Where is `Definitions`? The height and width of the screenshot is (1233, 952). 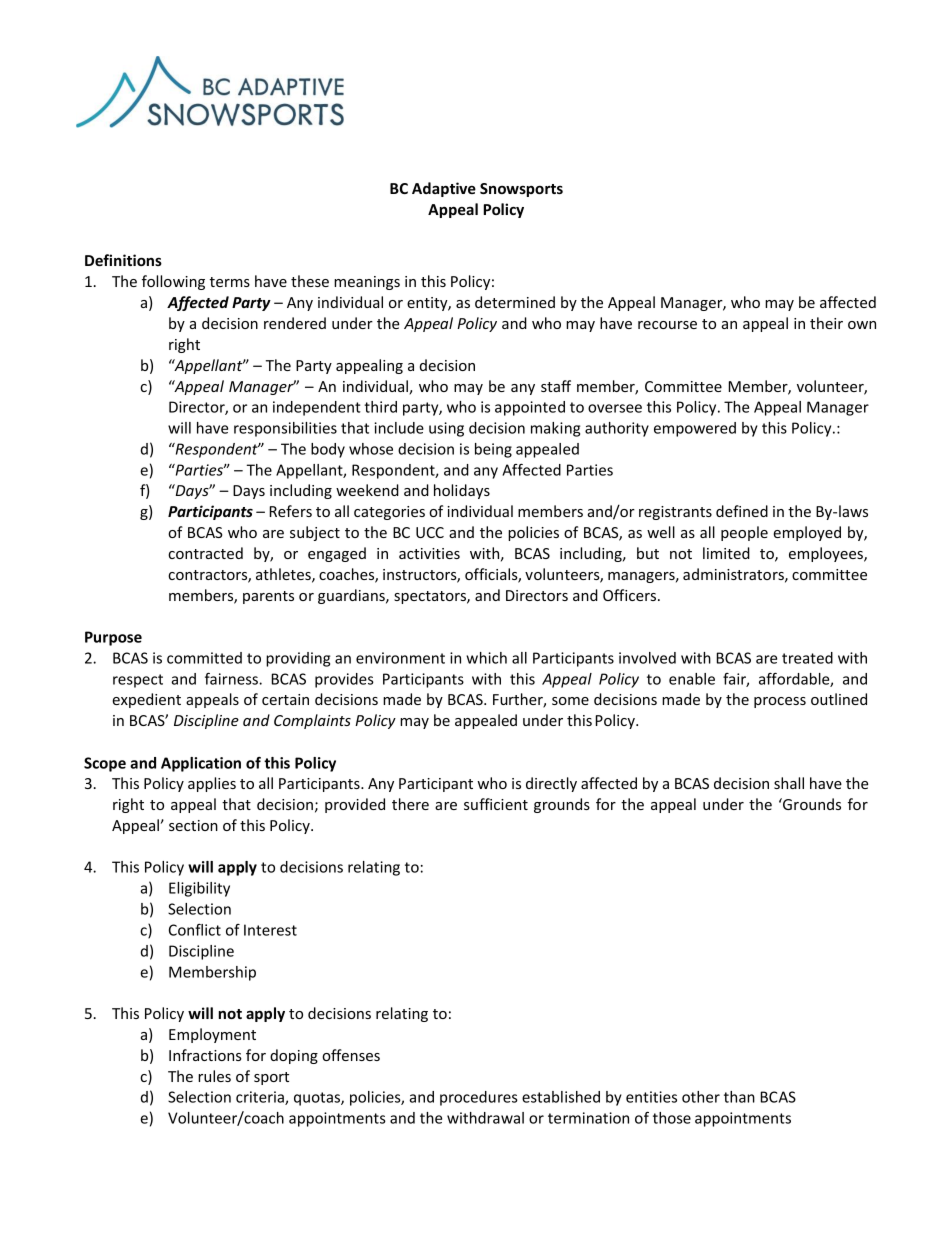
Definitions is located at coordinates (123, 260).
